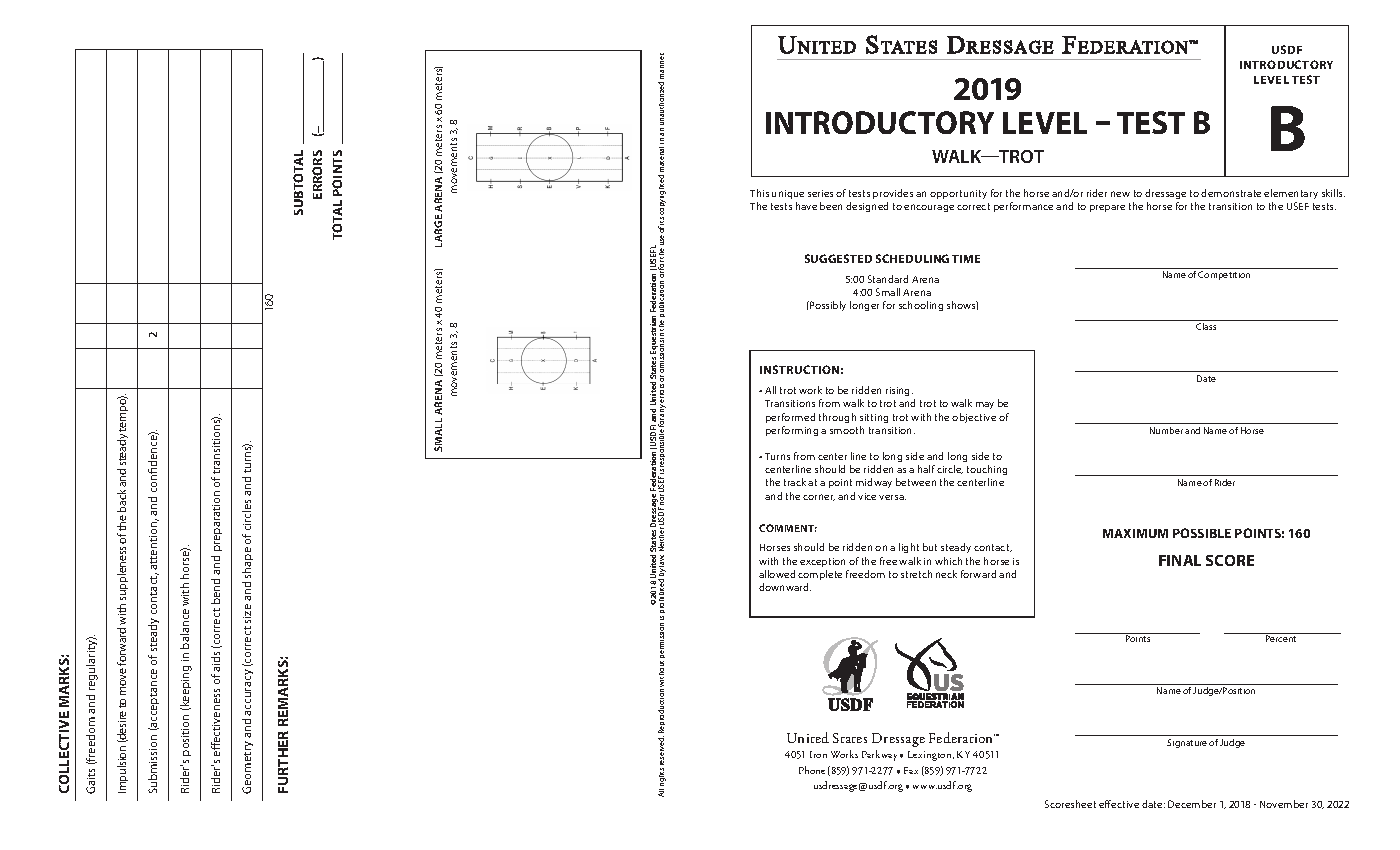  What do you see at coordinates (819, 497) in the image?
I see `corner` at bounding box center [819, 497].
